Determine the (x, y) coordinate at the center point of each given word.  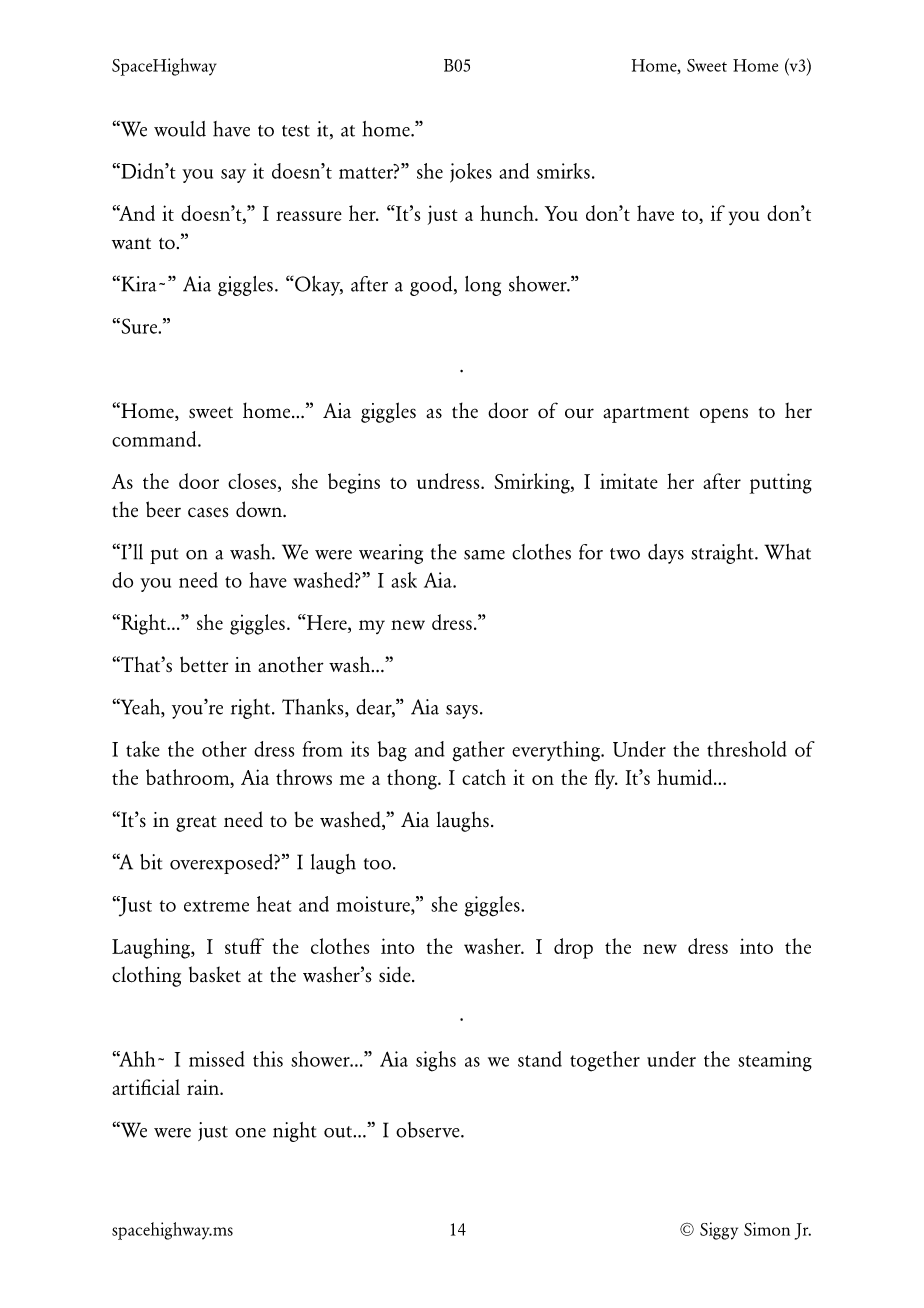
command (155, 439)
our (579, 413)
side (396, 974)
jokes (471, 173)
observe (429, 1130)
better (204, 664)
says (462, 712)
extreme (216, 906)
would (180, 129)
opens (724, 415)
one (250, 1133)
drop (573, 948)
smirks (563, 171)
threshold (747, 749)
